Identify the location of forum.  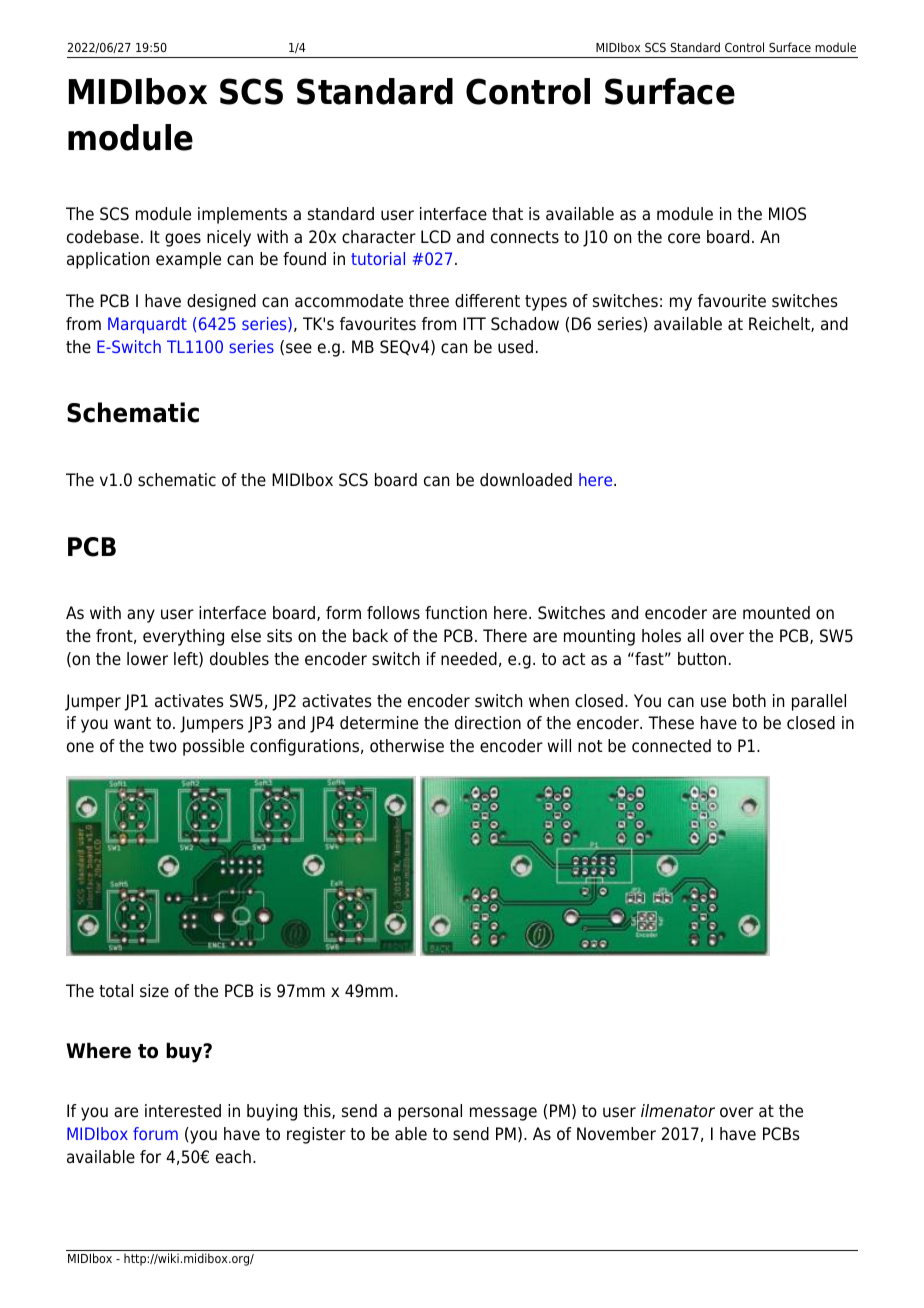
(155, 1133).
